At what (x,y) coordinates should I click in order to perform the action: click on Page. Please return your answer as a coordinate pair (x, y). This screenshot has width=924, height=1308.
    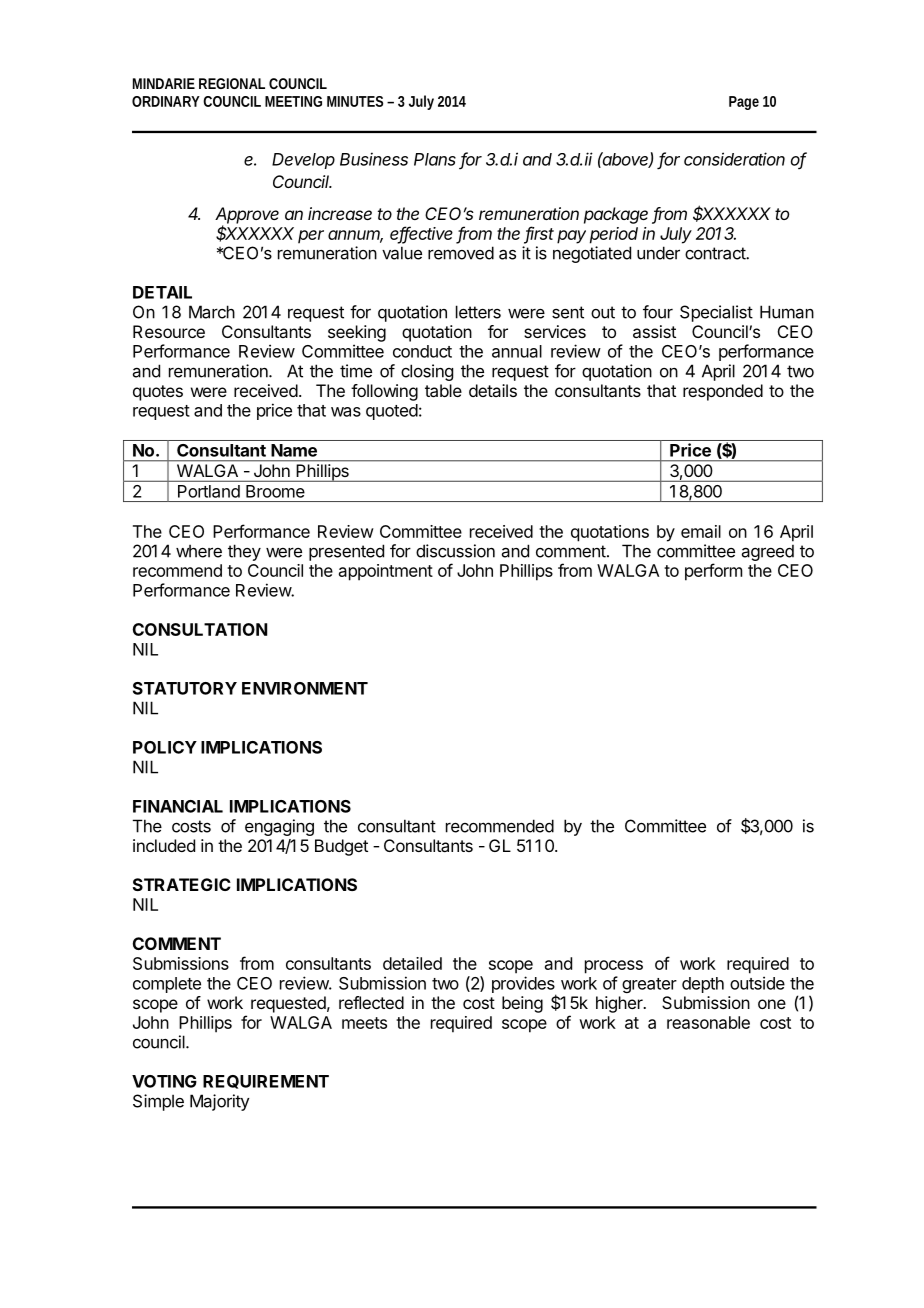
    Looking at the image, I should click on (744, 103).
